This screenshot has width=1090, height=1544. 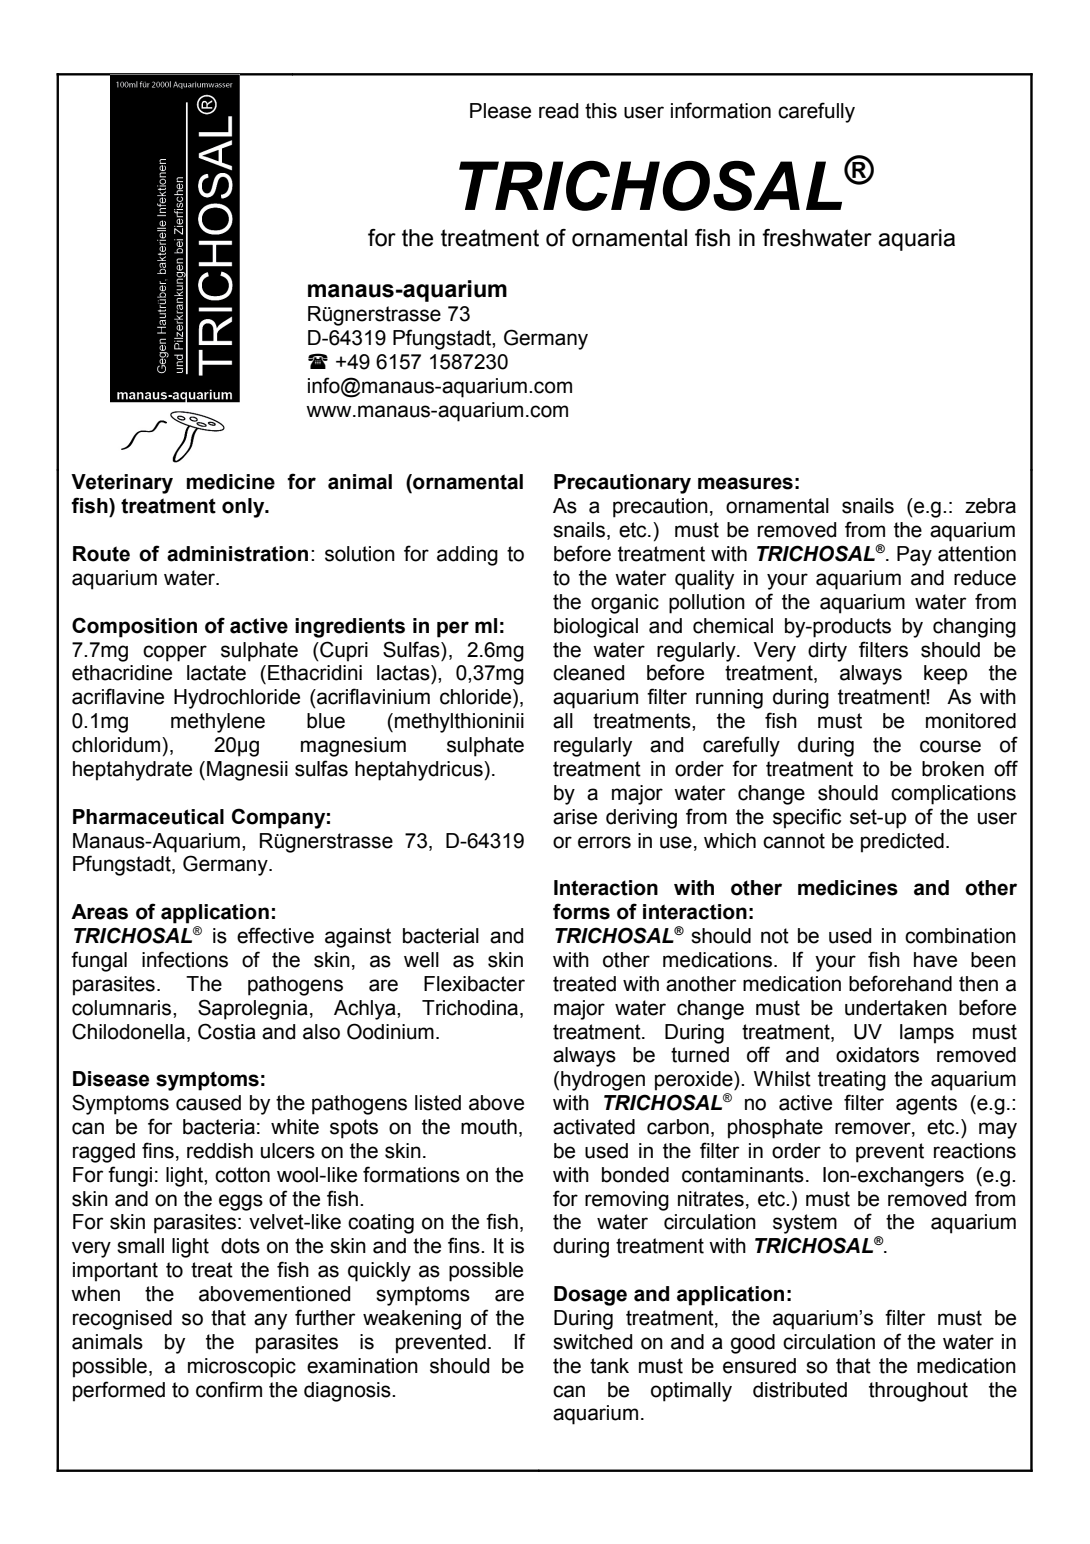 I want to click on Pay, so click(x=914, y=556).
